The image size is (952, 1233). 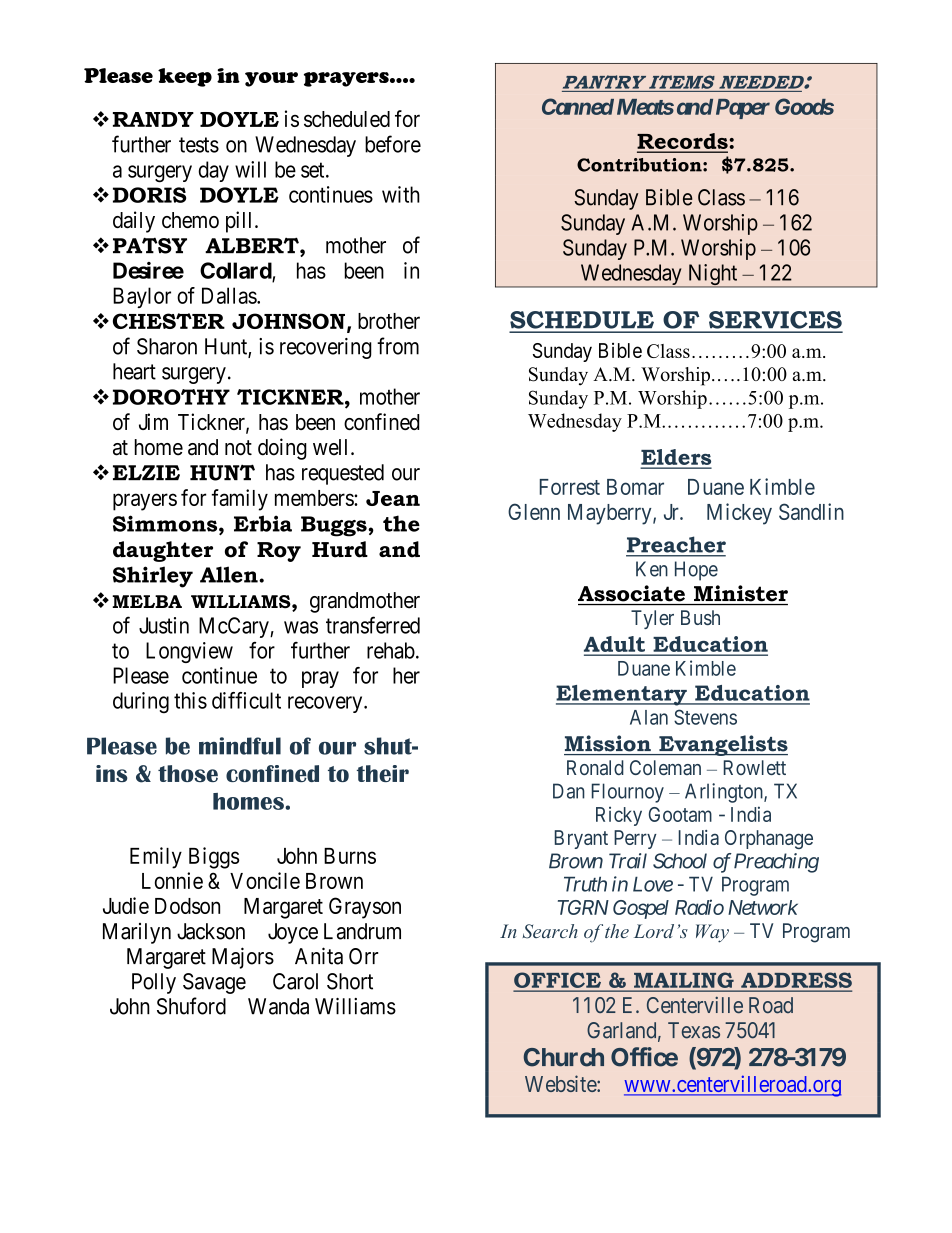 I want to click on not, so click(x=238, y=448).
